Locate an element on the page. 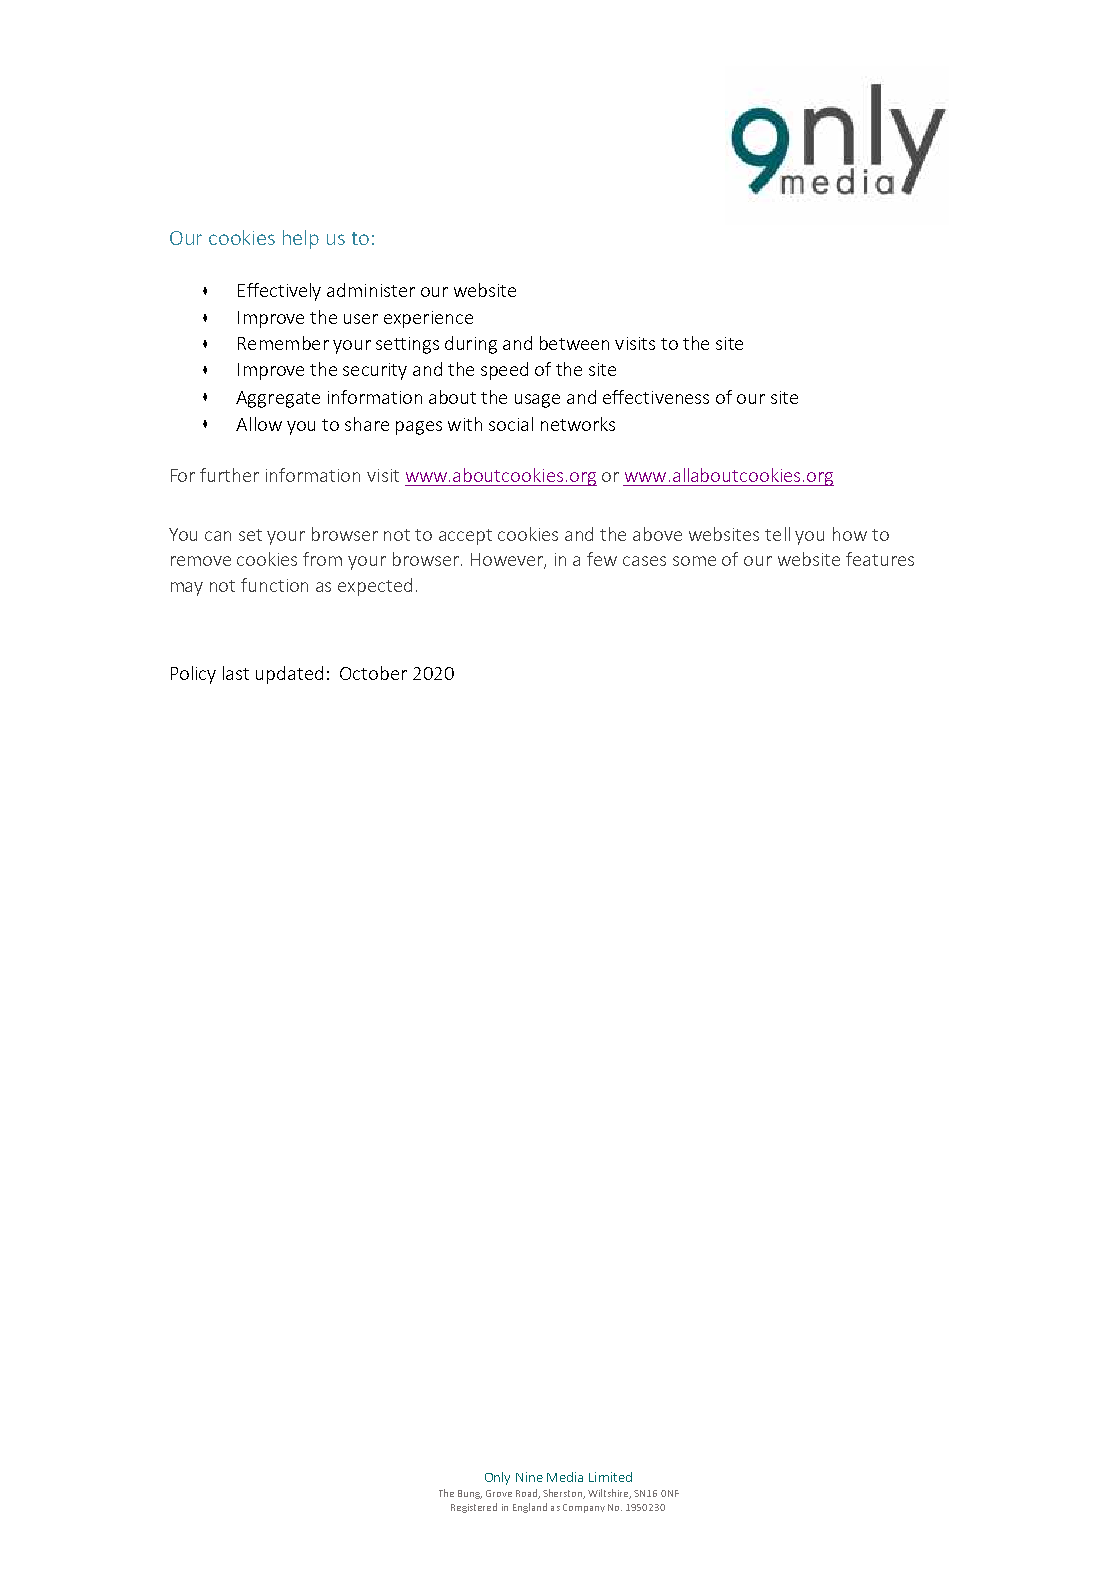  October is located at coordinates (373, 673).
